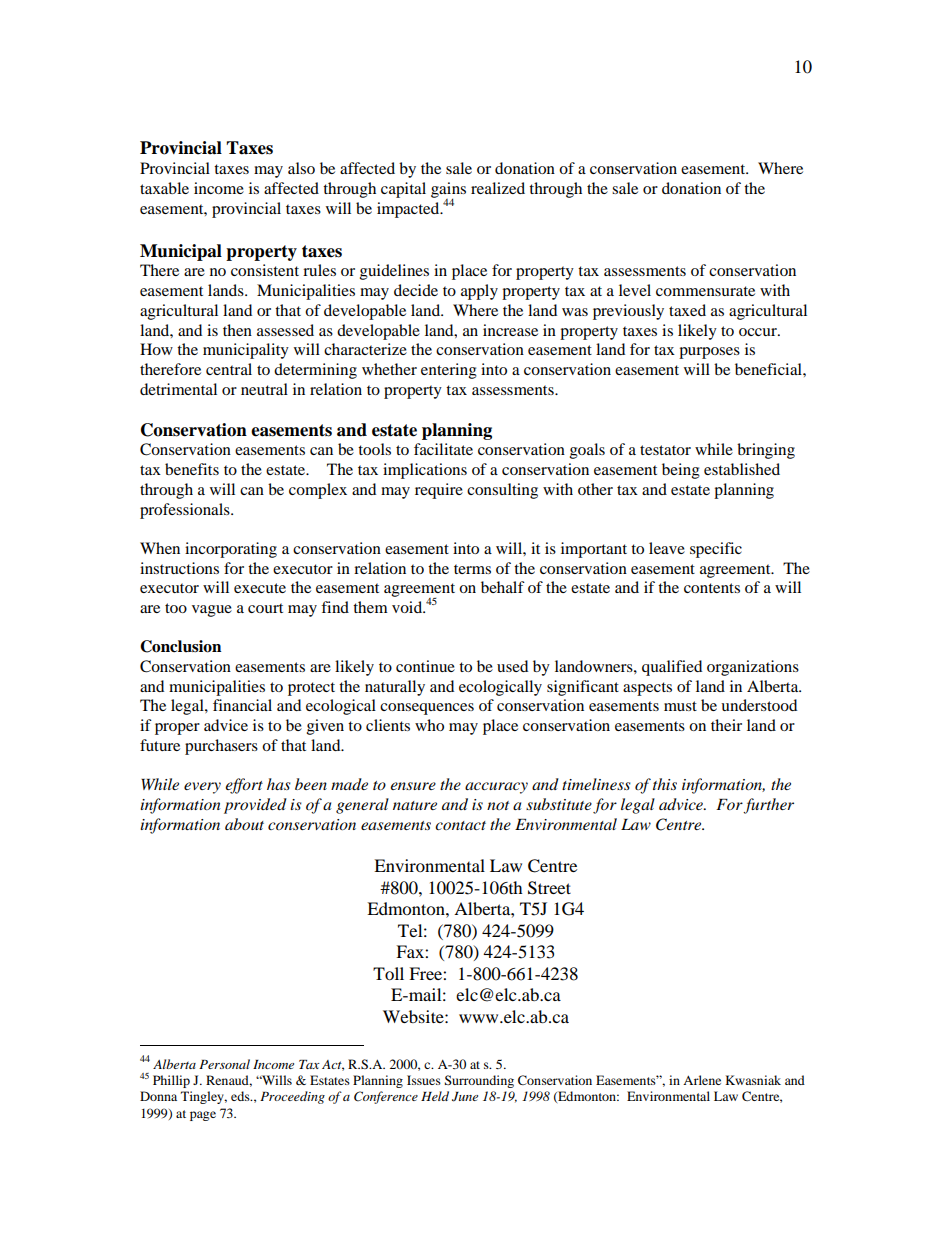  I want to click on commensurate, so click(705, 291).
